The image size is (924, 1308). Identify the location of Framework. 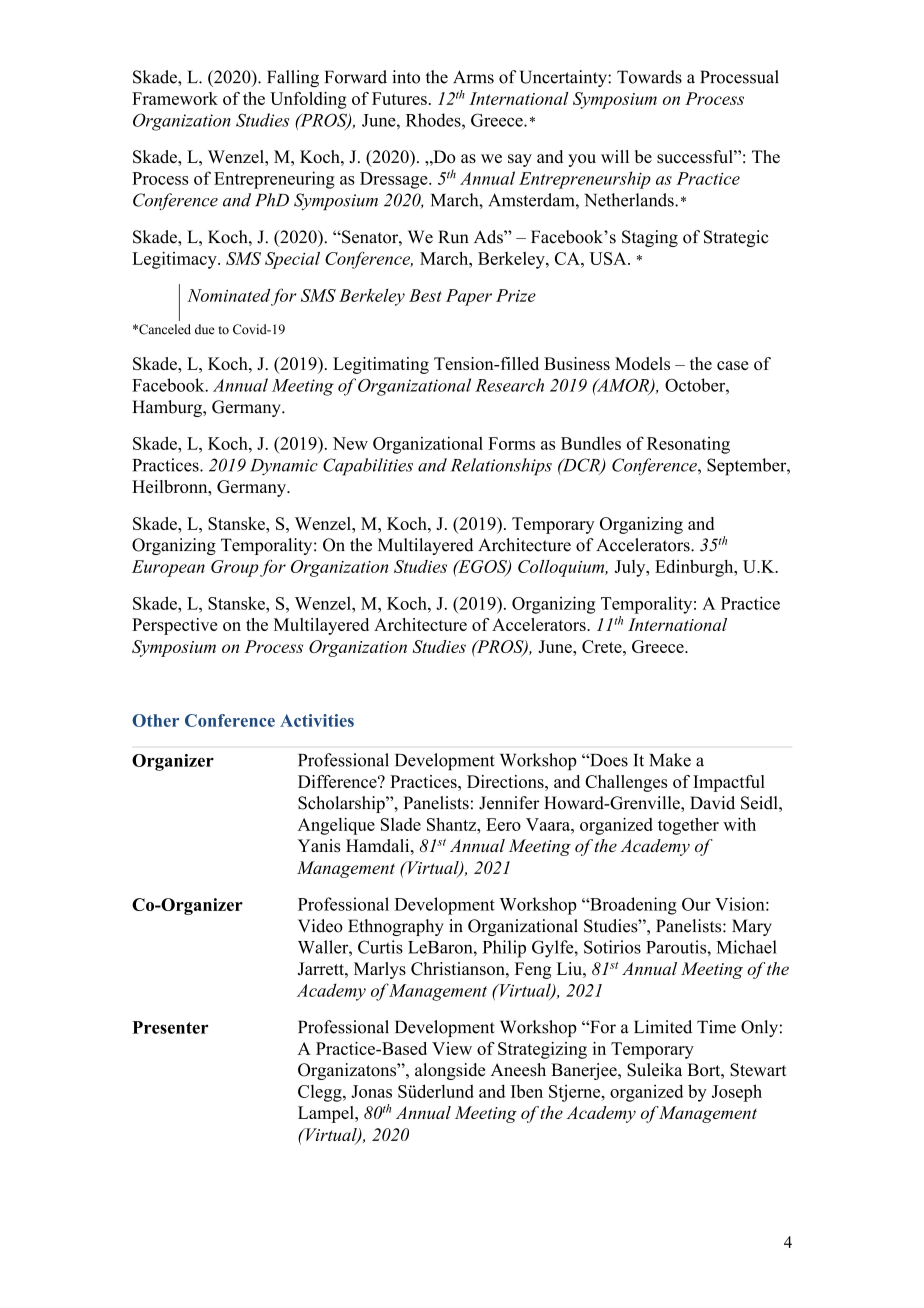
(175, 98).
